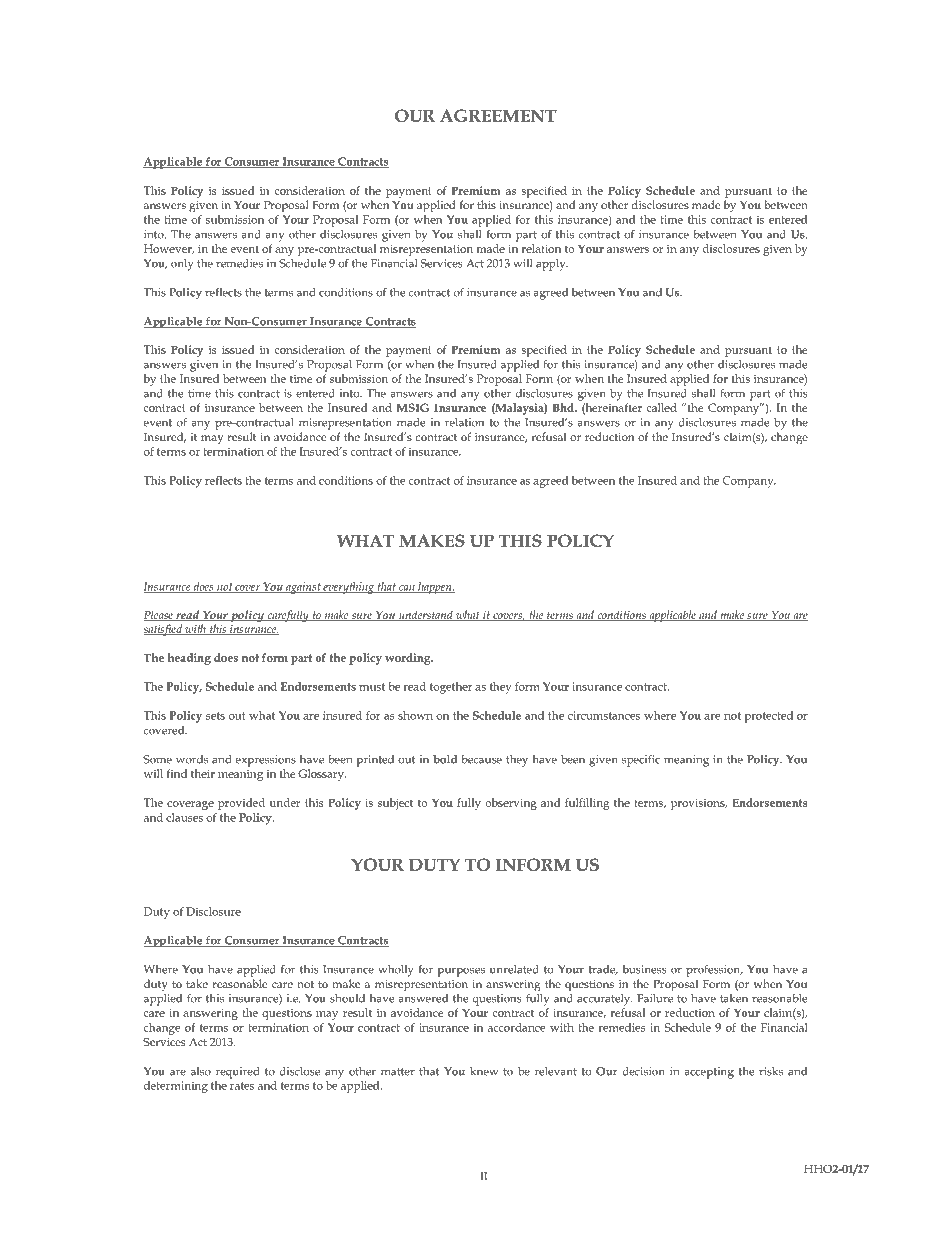 Image resolution: width=952 pixels, height=1233 pixels. What do you see at coordinates (552, 265) in the page?
I see `apply` at bounding box center [552, 265].
